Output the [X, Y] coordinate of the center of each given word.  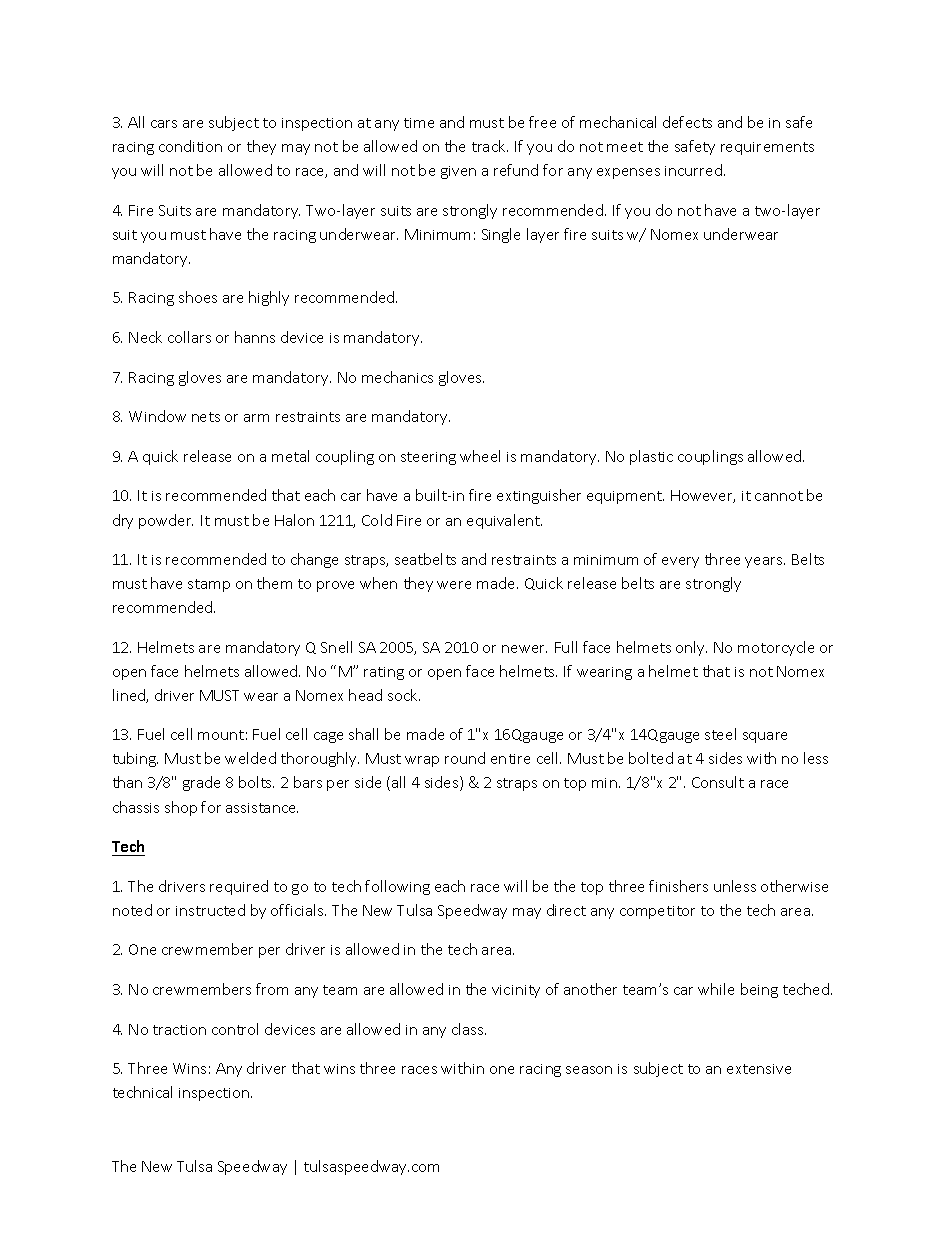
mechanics [397, 377]
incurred [695, 170]
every [680, 562]
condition [190, 146]
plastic [651, 457]
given [458, 172]
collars [189, 337]
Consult [718, 782]
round [465, 758]
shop [181, 808]
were [454, 585]
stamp [209, 585]
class [469, 1029]
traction [179, 1030]
